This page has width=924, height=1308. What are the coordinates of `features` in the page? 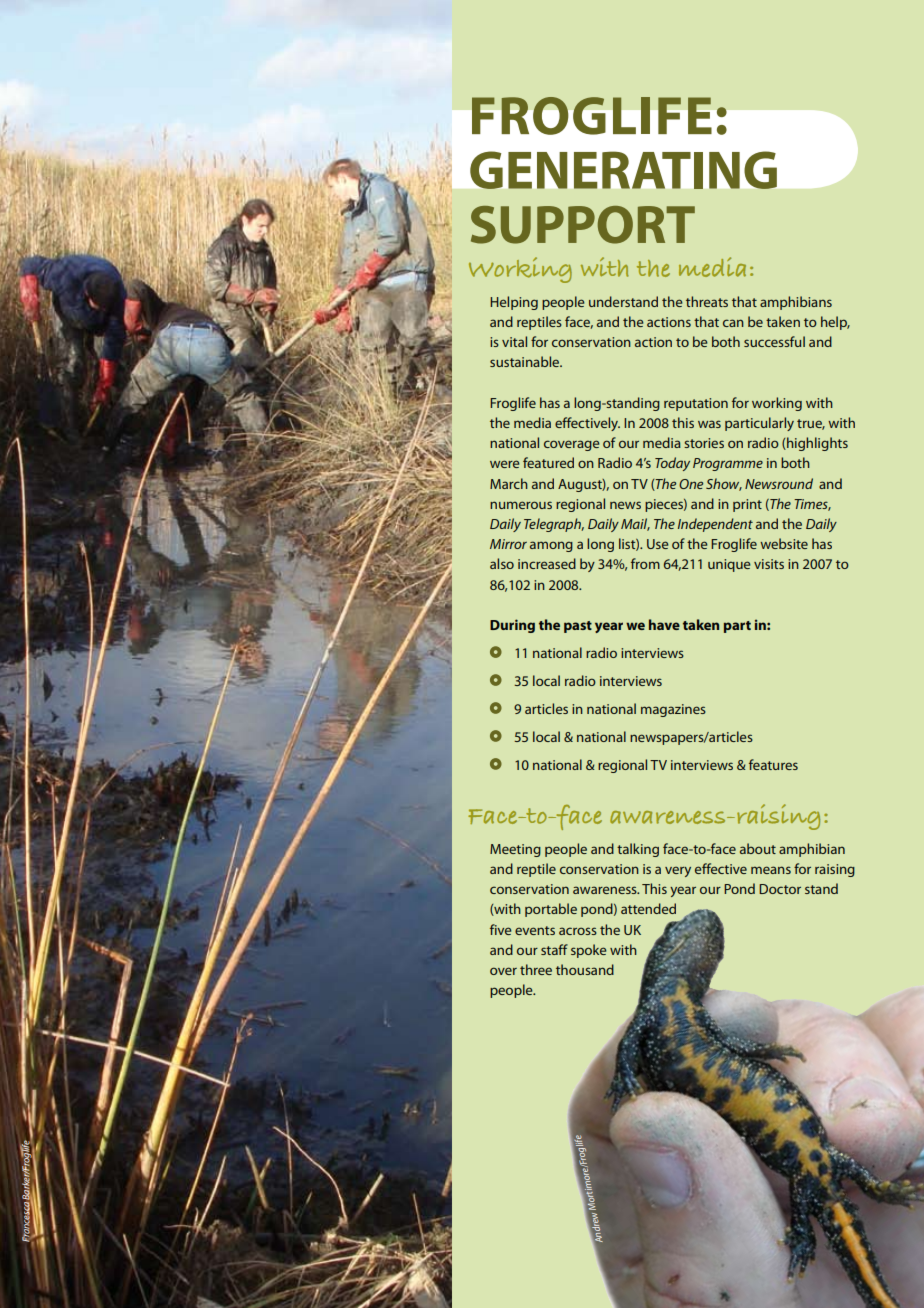 It's located at (773, 764).
